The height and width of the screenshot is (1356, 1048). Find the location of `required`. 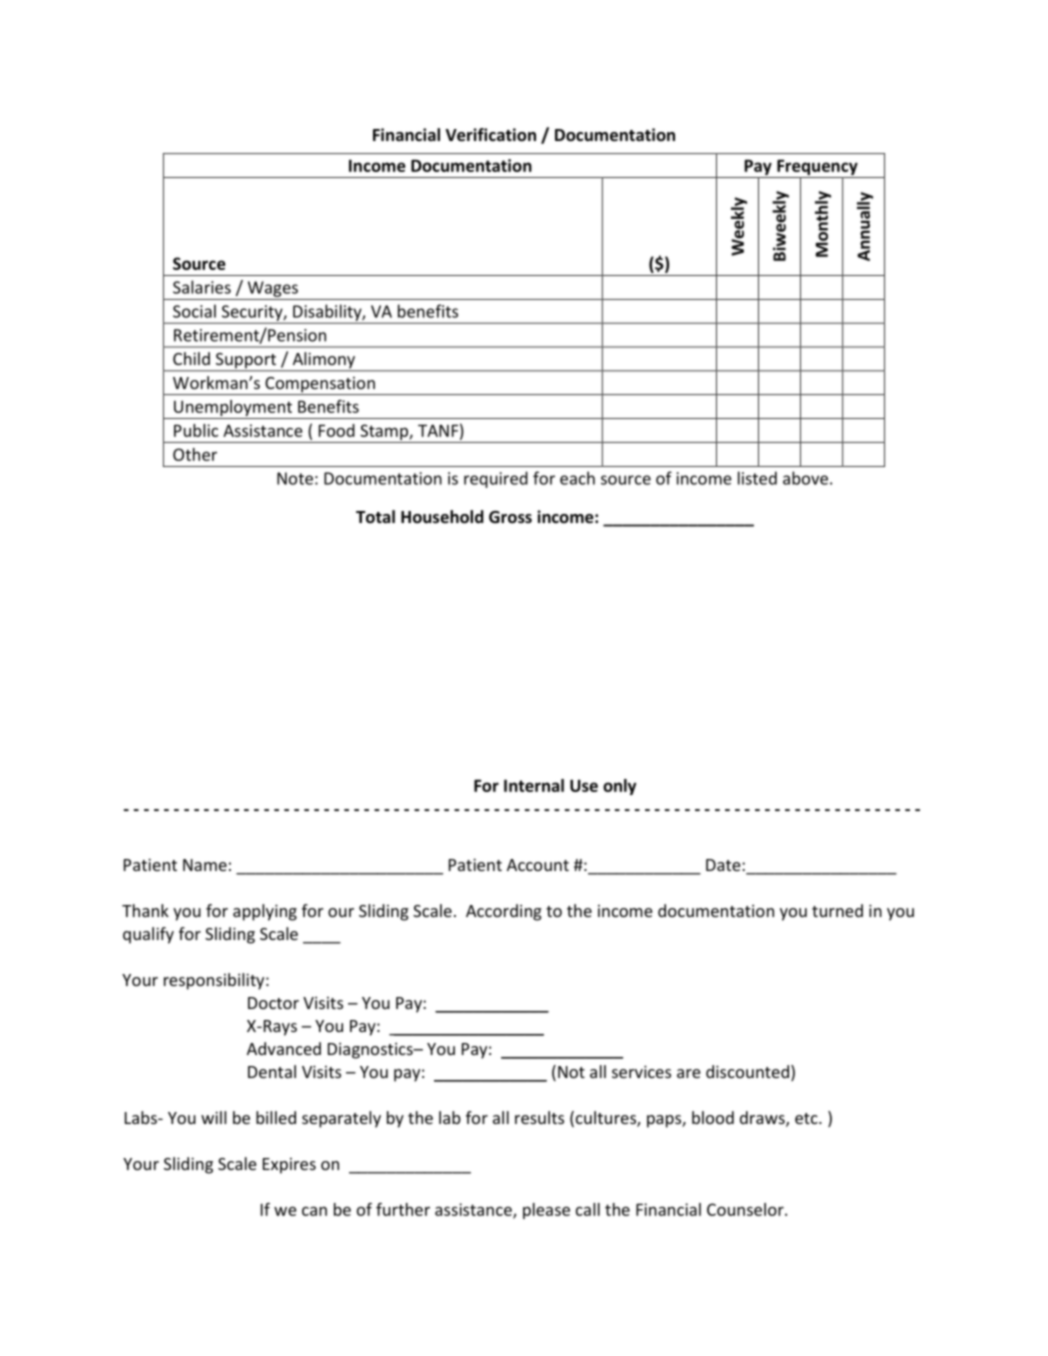

required is located at coordinates (496, 479).
